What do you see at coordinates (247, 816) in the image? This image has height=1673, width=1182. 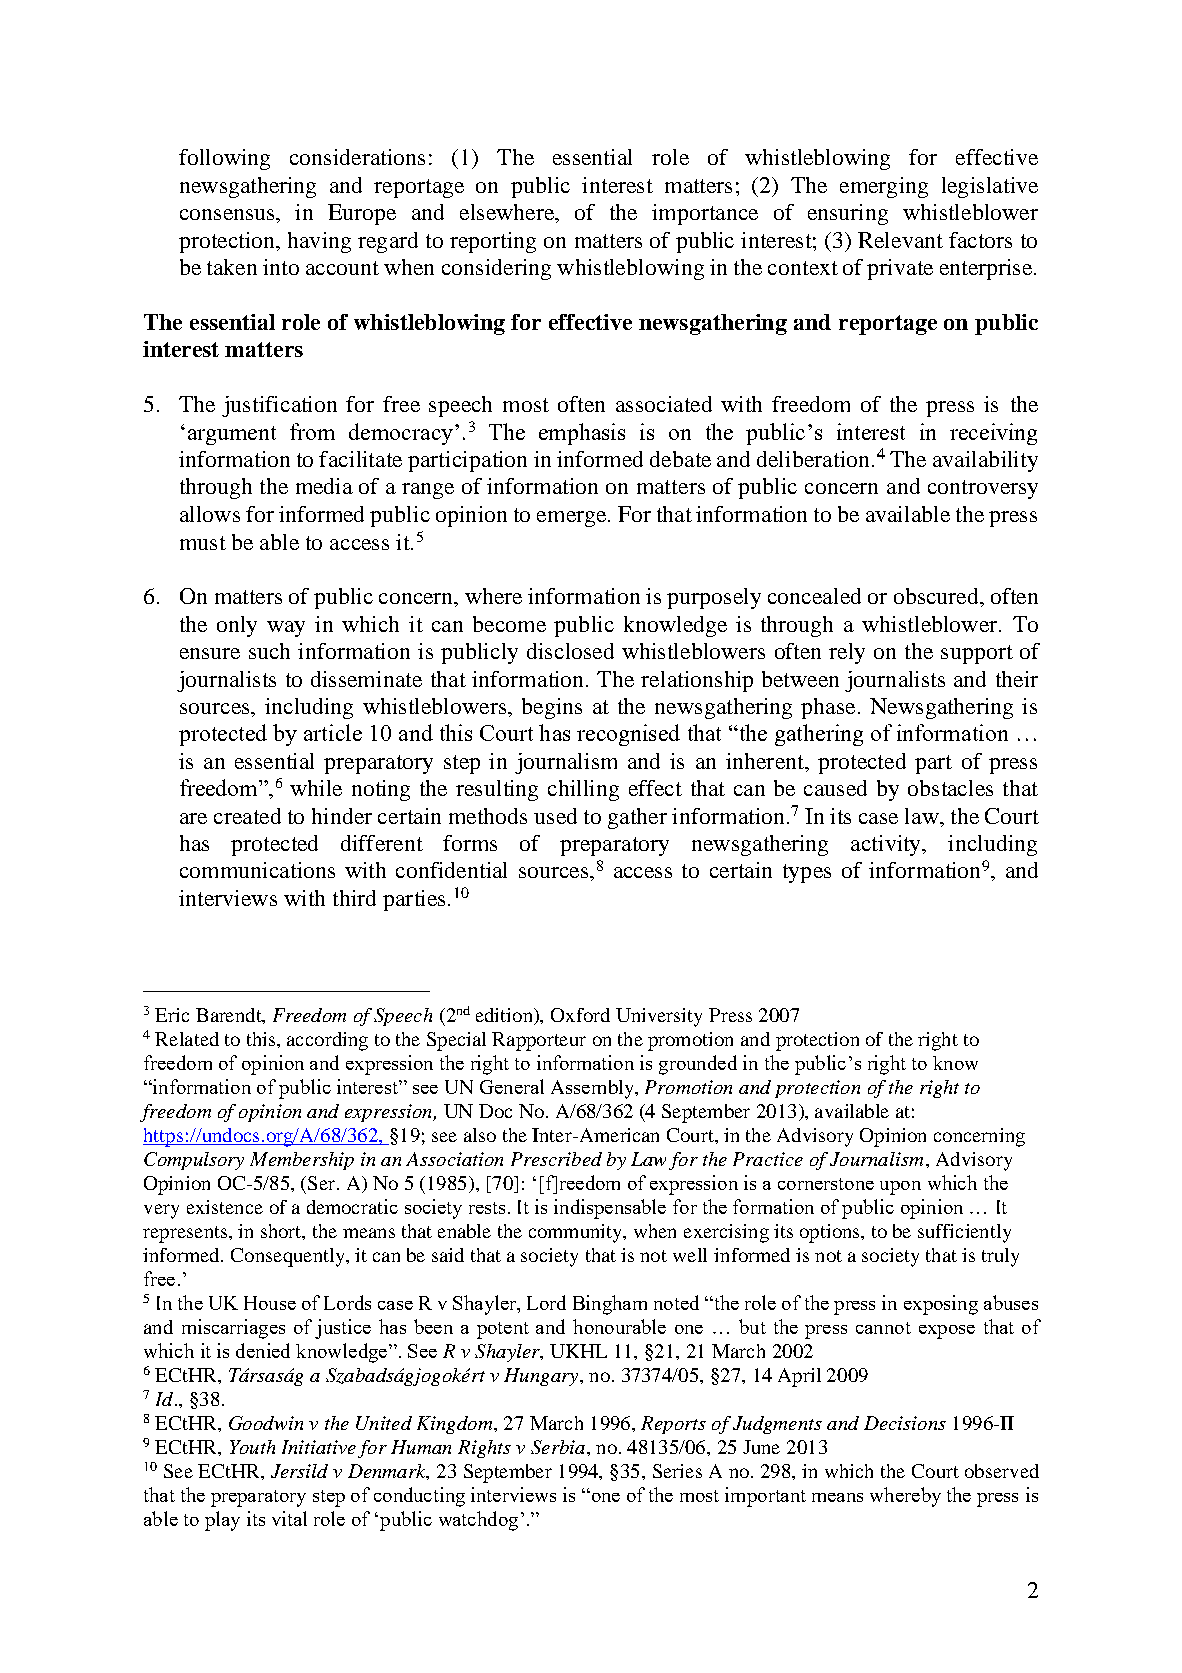 I see `created` at bounding box center [247, 816].
